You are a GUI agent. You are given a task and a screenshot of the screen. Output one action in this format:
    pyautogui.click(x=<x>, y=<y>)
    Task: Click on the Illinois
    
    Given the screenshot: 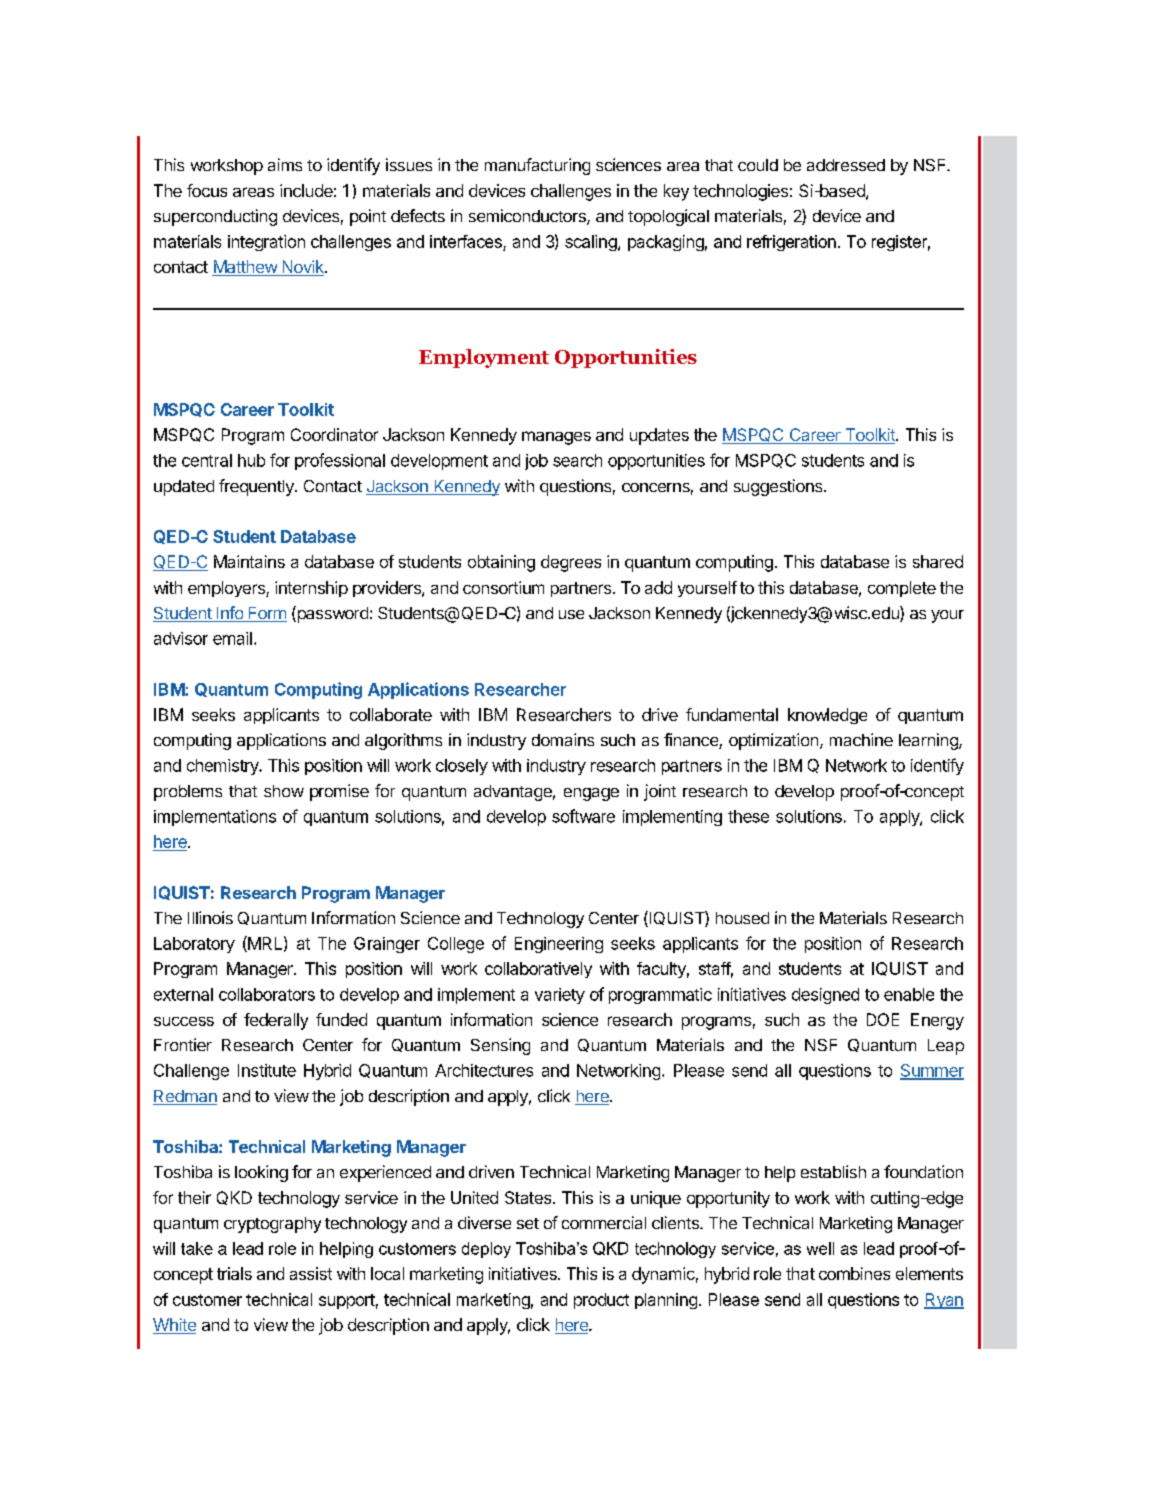 What is the action you would take?
    pyautogui.click(x=210, y=917)
